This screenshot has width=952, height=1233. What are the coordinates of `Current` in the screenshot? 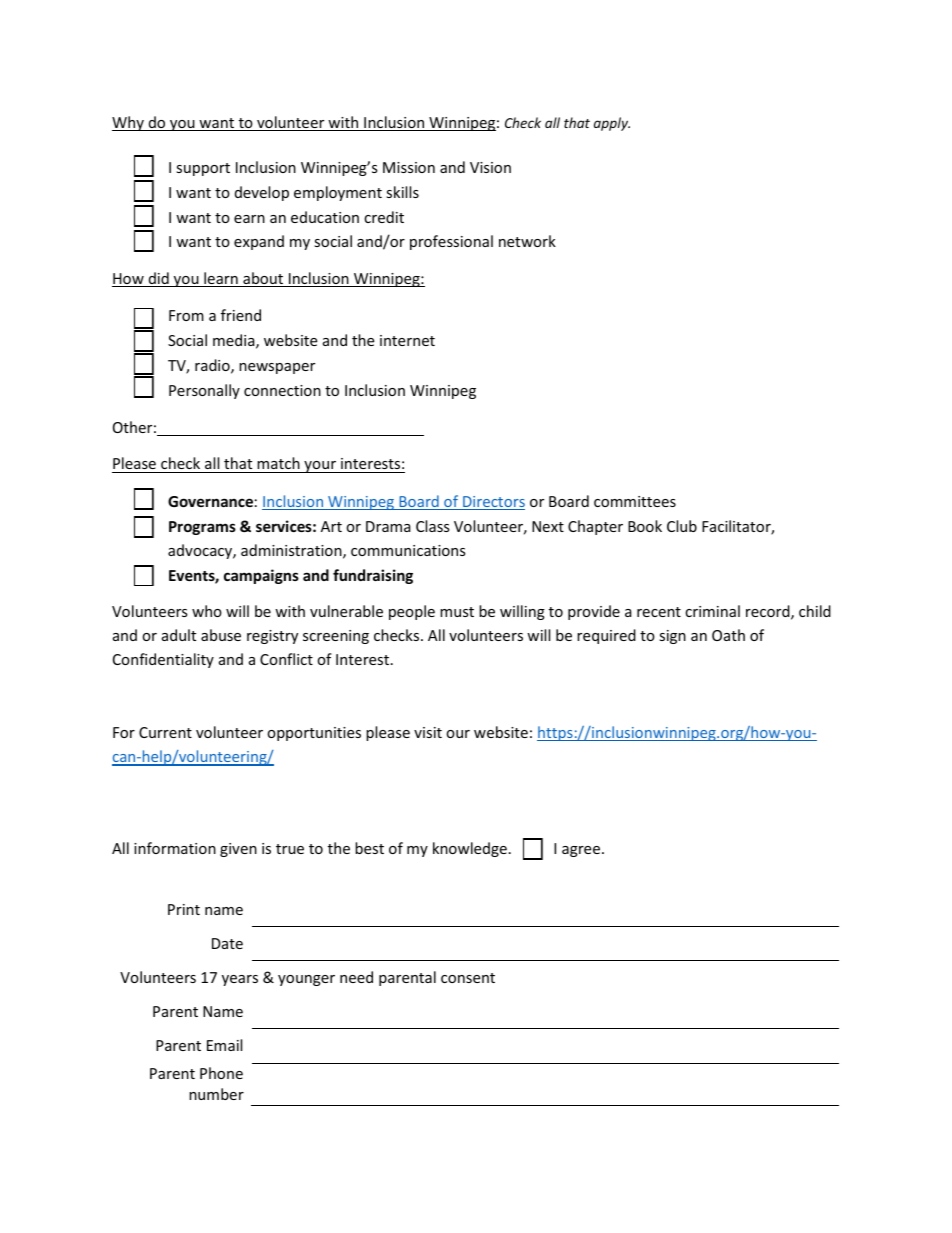 It's located at (165, 732).
